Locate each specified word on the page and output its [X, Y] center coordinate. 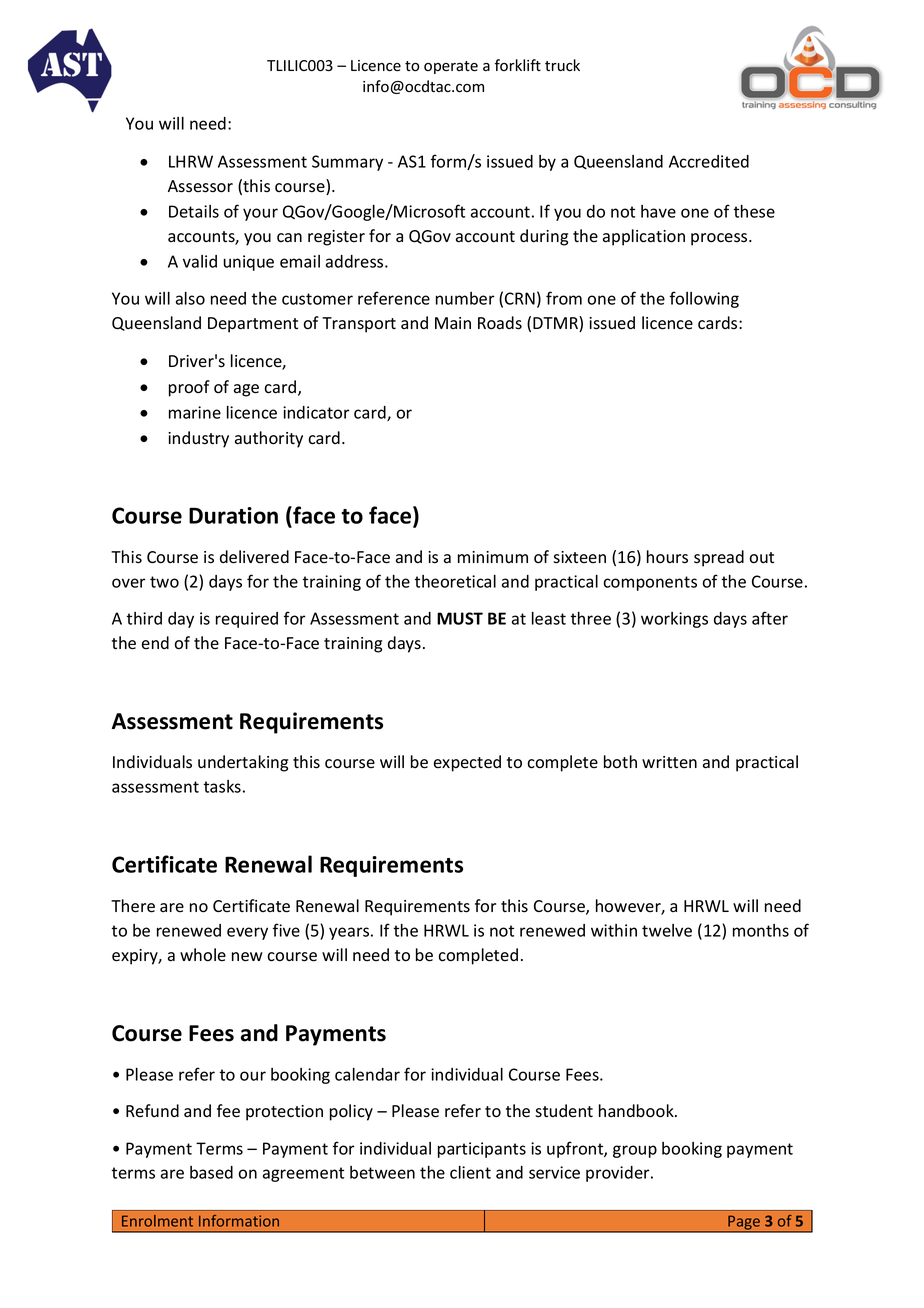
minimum [493, 557]
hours [667, 557]
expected [467, 763]
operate [451, 67]
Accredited [709, 161]
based [211, 1172]
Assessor [200, 186]
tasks [222, 786]
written [669, 762]
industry [198, 439]
